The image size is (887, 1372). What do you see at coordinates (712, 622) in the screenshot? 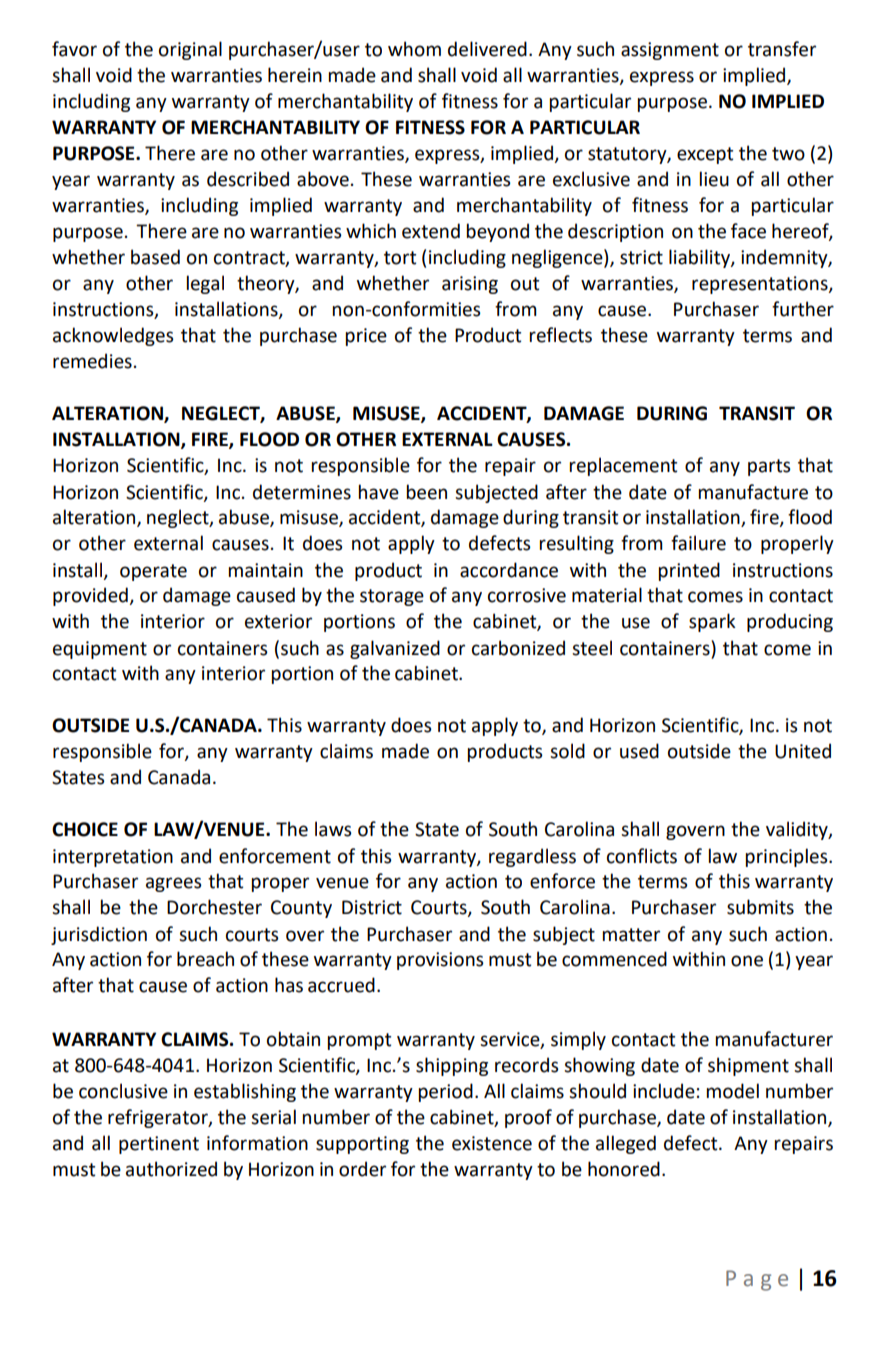
I see `spark` at bounding box center [712, 622].
